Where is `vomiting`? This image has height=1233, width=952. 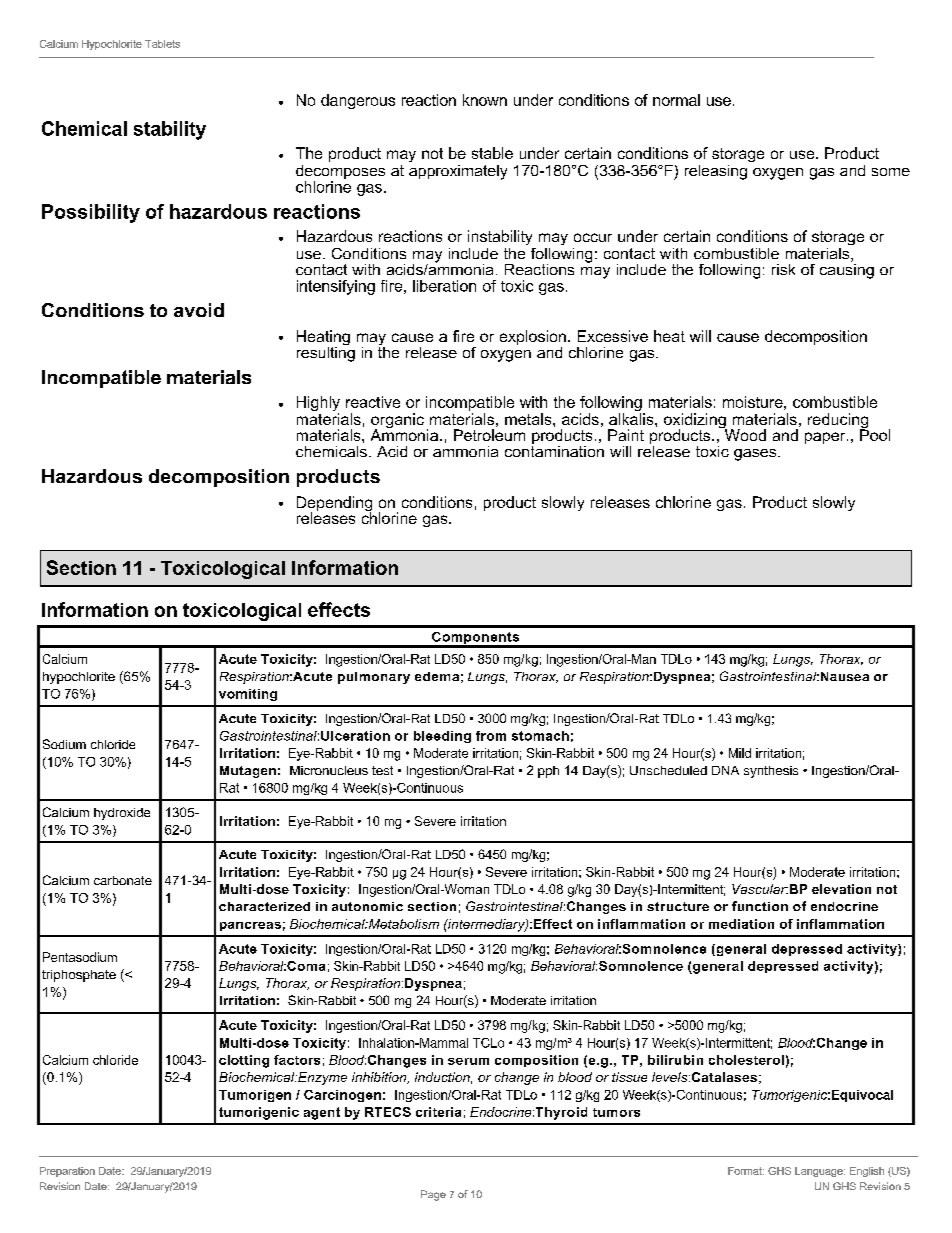 vomiting is located at coordinates (248, 695).
